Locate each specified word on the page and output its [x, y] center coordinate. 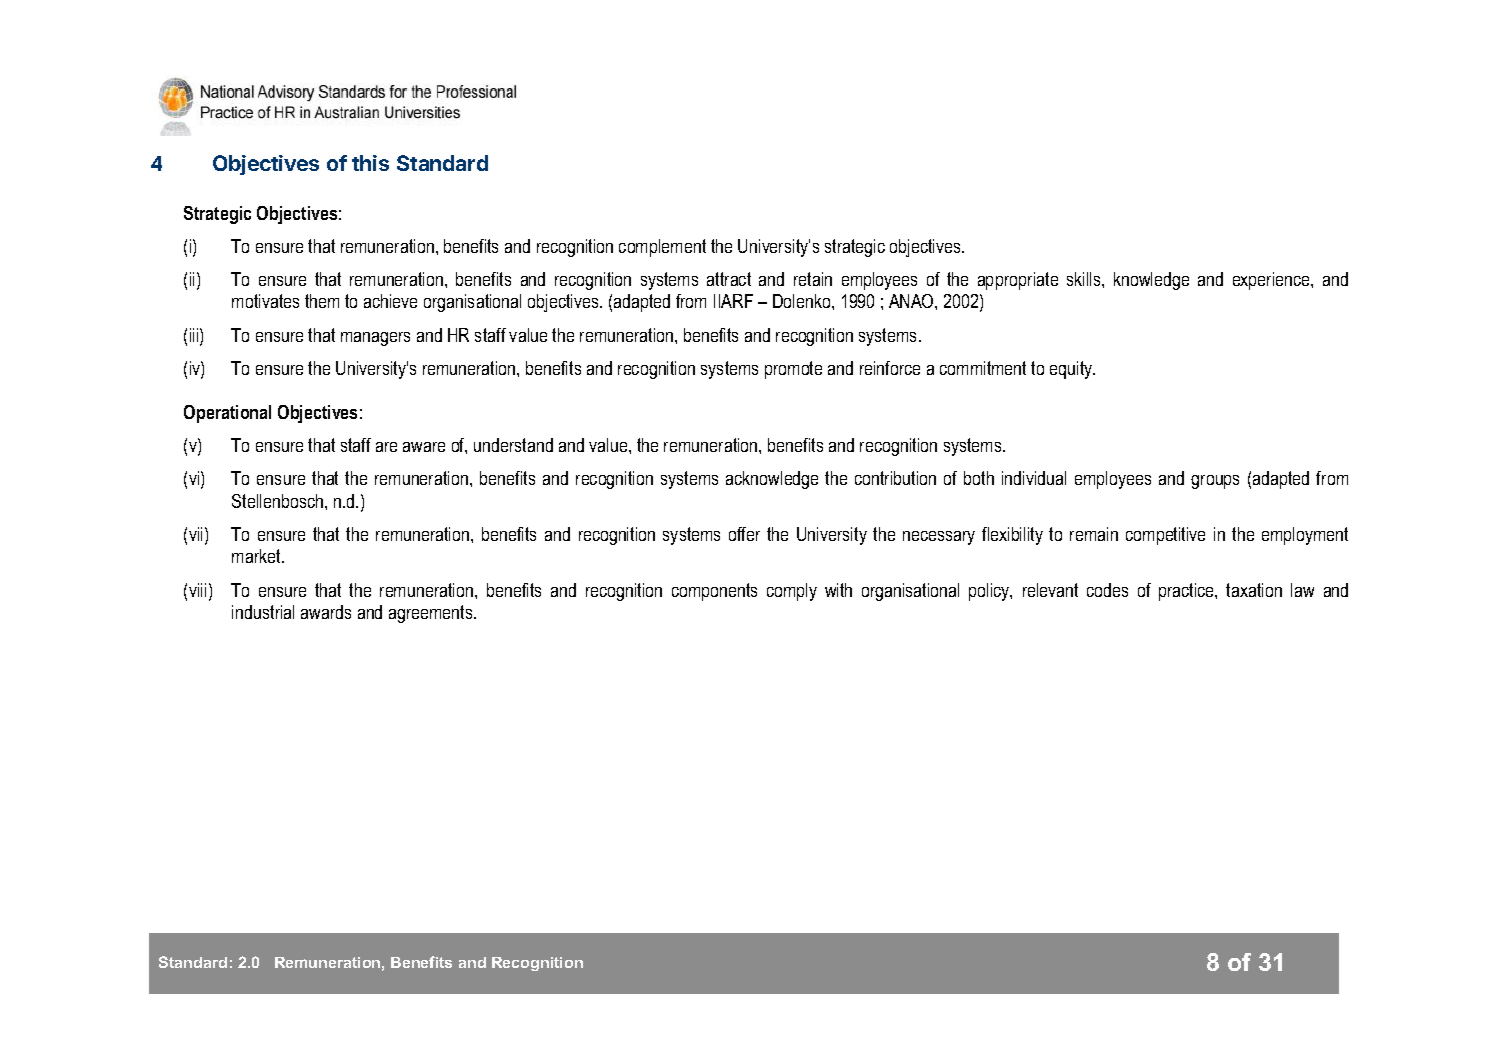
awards [326, 612]
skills [1085, 279]
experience [1272, 281]
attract [729, 279]
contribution [895, 478]
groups [1215, 482]
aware [424, 447]
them [322, 301]
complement [662, 248]
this [370, 163]
